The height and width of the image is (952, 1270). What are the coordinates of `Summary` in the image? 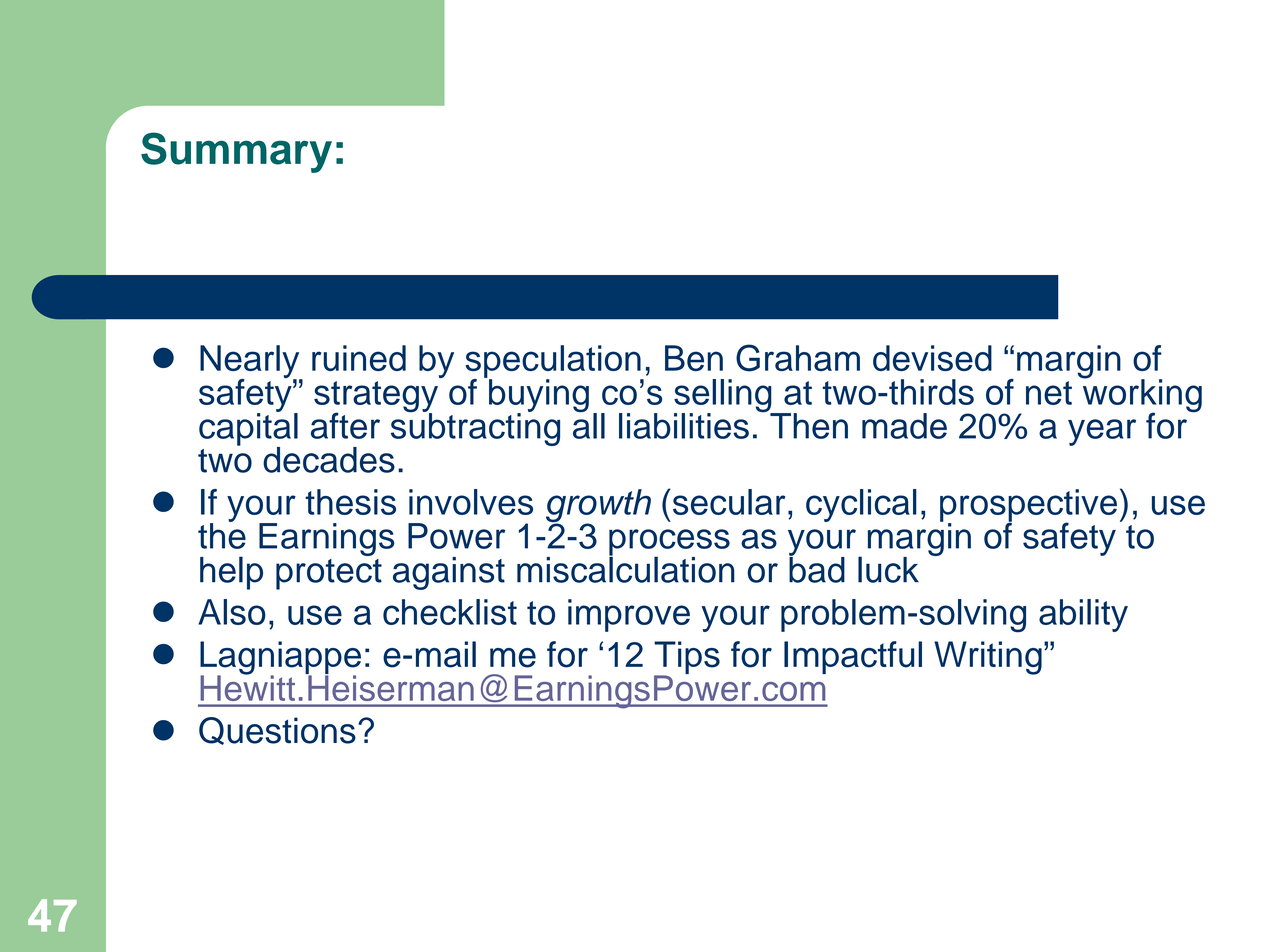 It's located at (236, 152).
